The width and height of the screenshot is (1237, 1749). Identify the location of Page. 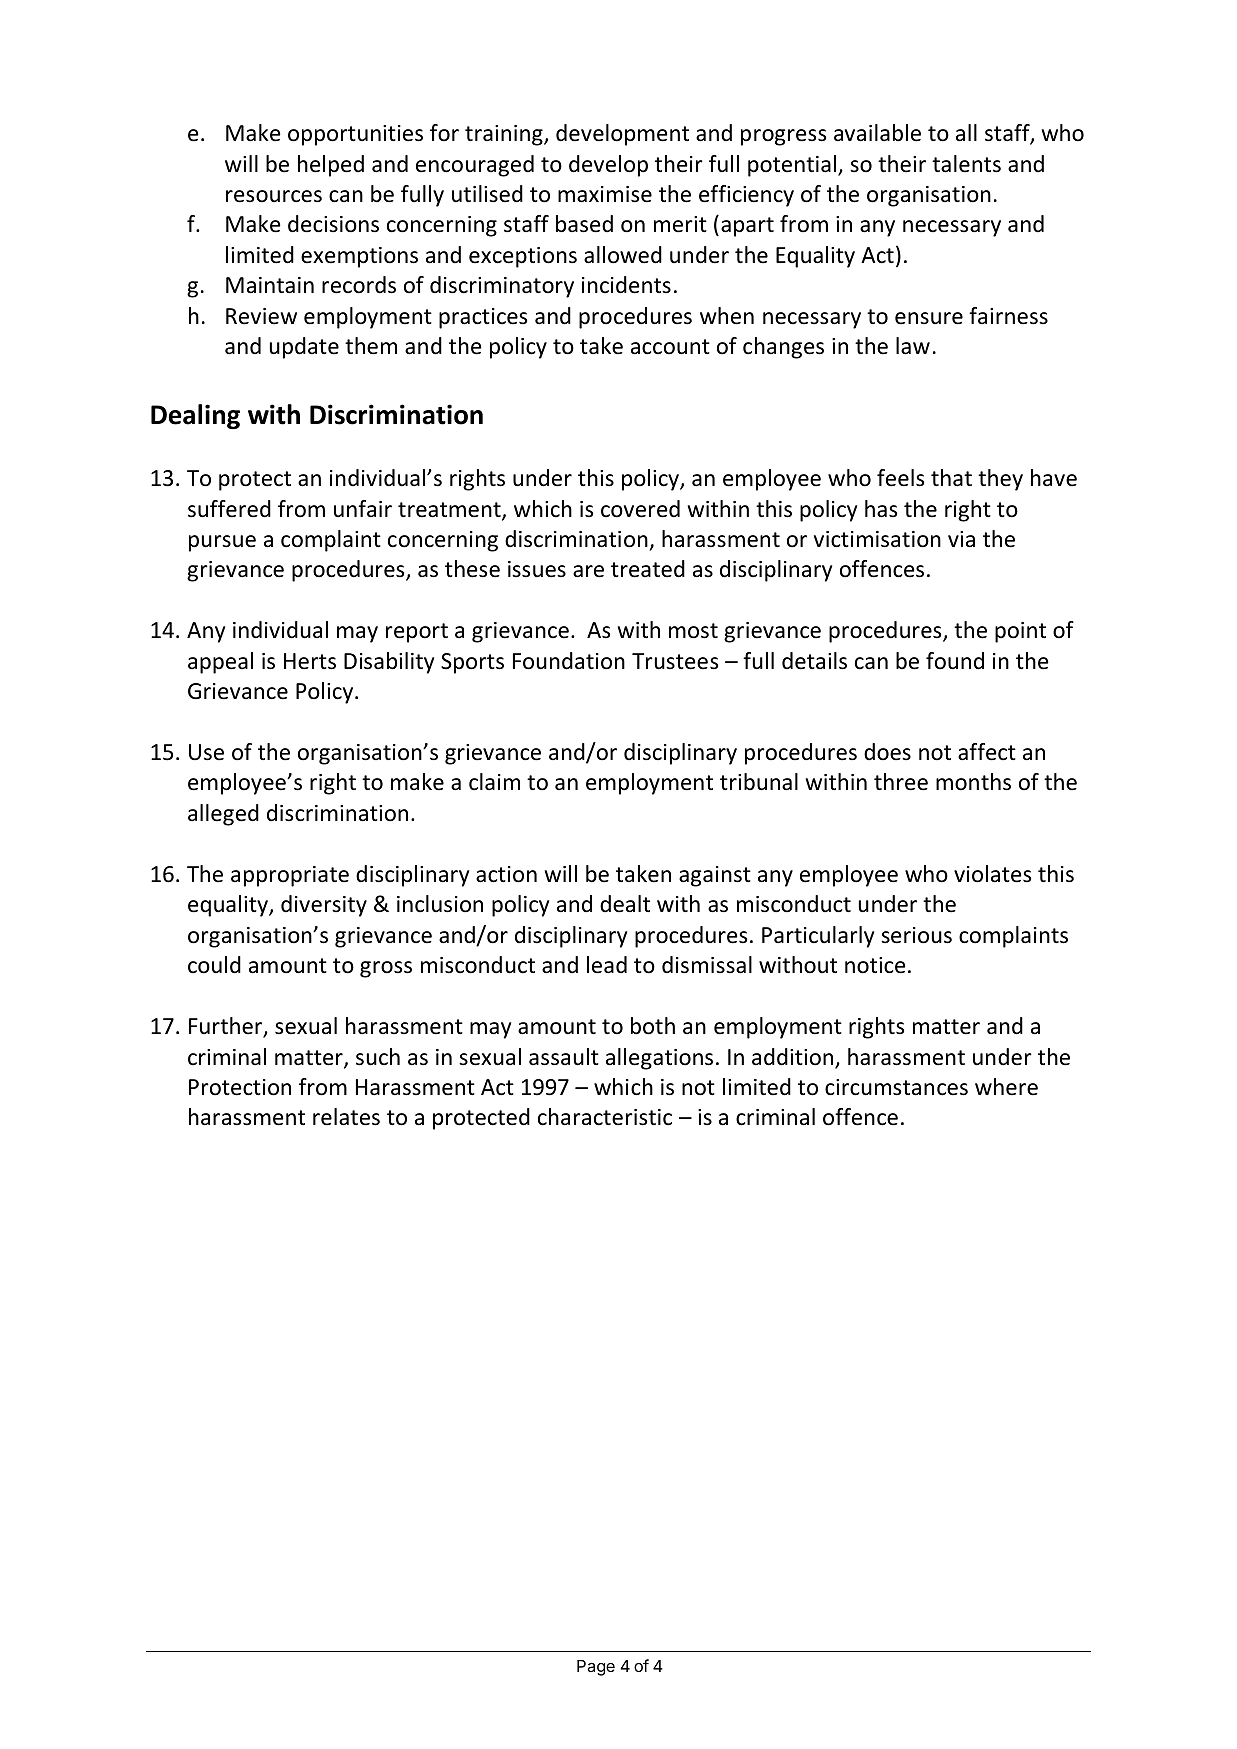
(596, 1668).
